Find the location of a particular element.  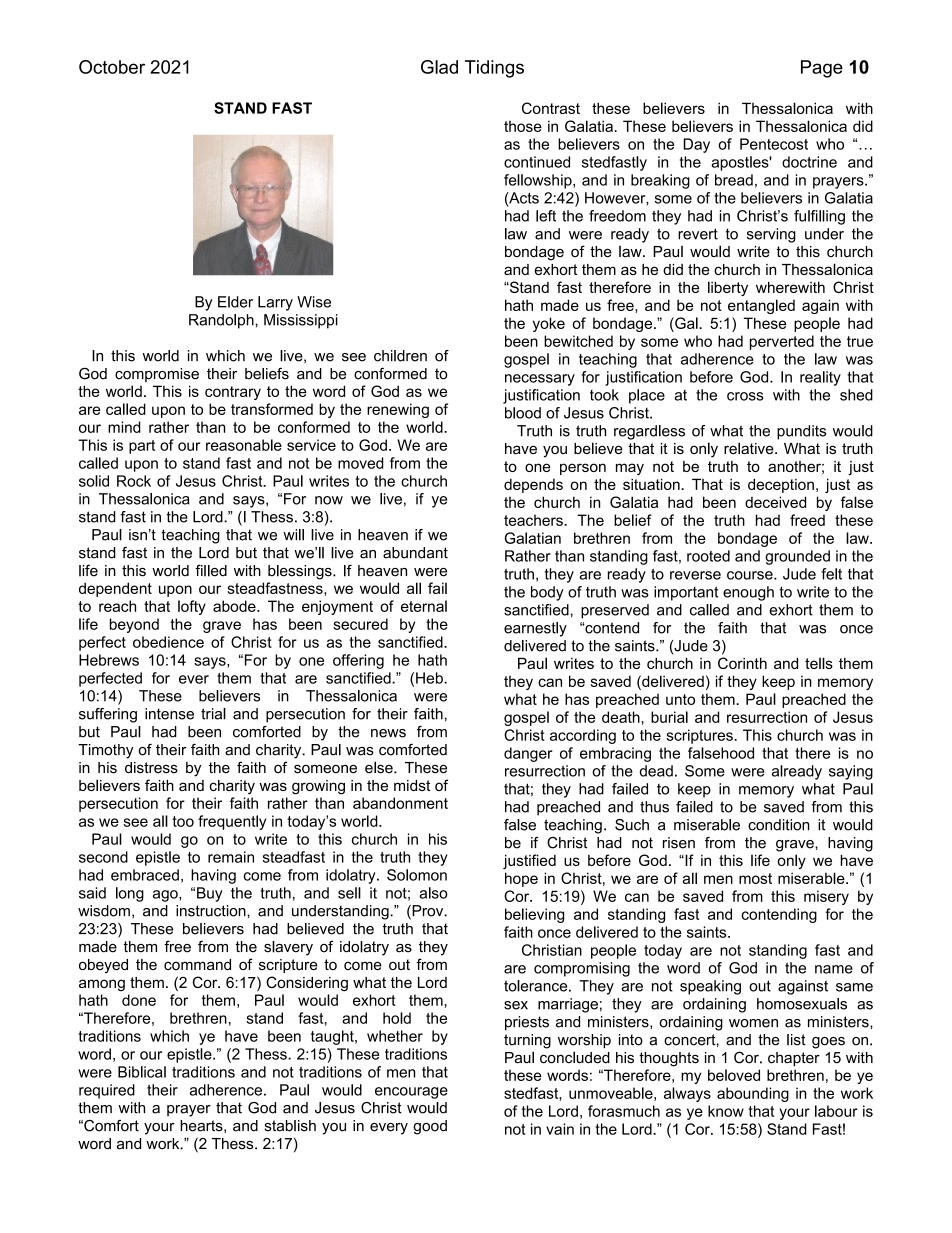

good is located at coordinates (430, 1127).
